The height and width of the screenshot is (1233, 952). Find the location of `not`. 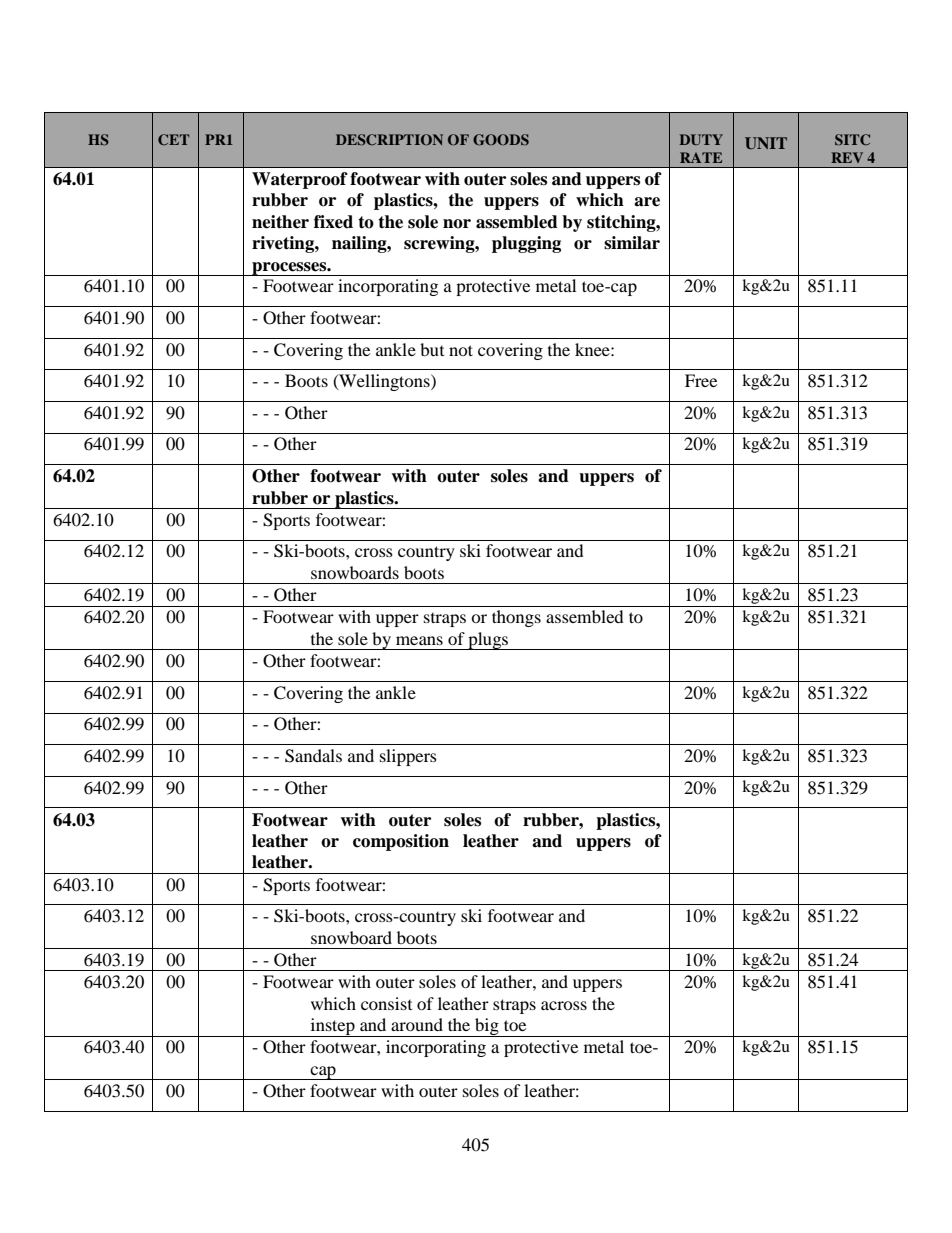

not is located at coordinates (461, 350).
